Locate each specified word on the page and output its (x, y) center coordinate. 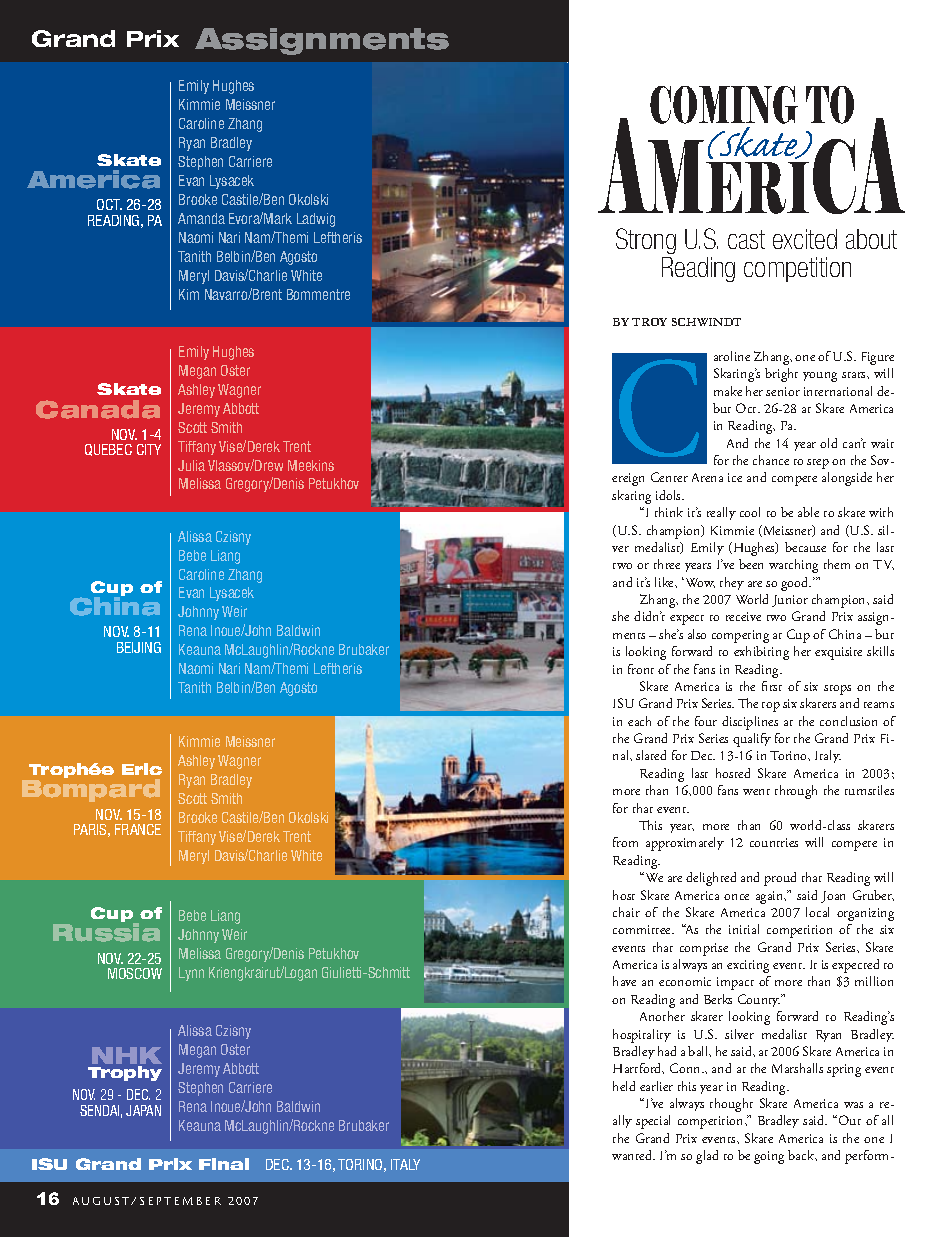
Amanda (201, 218)
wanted (633, 1155)
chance (771, 460)
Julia (191, 465)
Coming (724, 105)
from (625, 842)
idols (669, 495)
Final (224, 1164)
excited (805, 239)
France (138, 829)
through (796, 792)
